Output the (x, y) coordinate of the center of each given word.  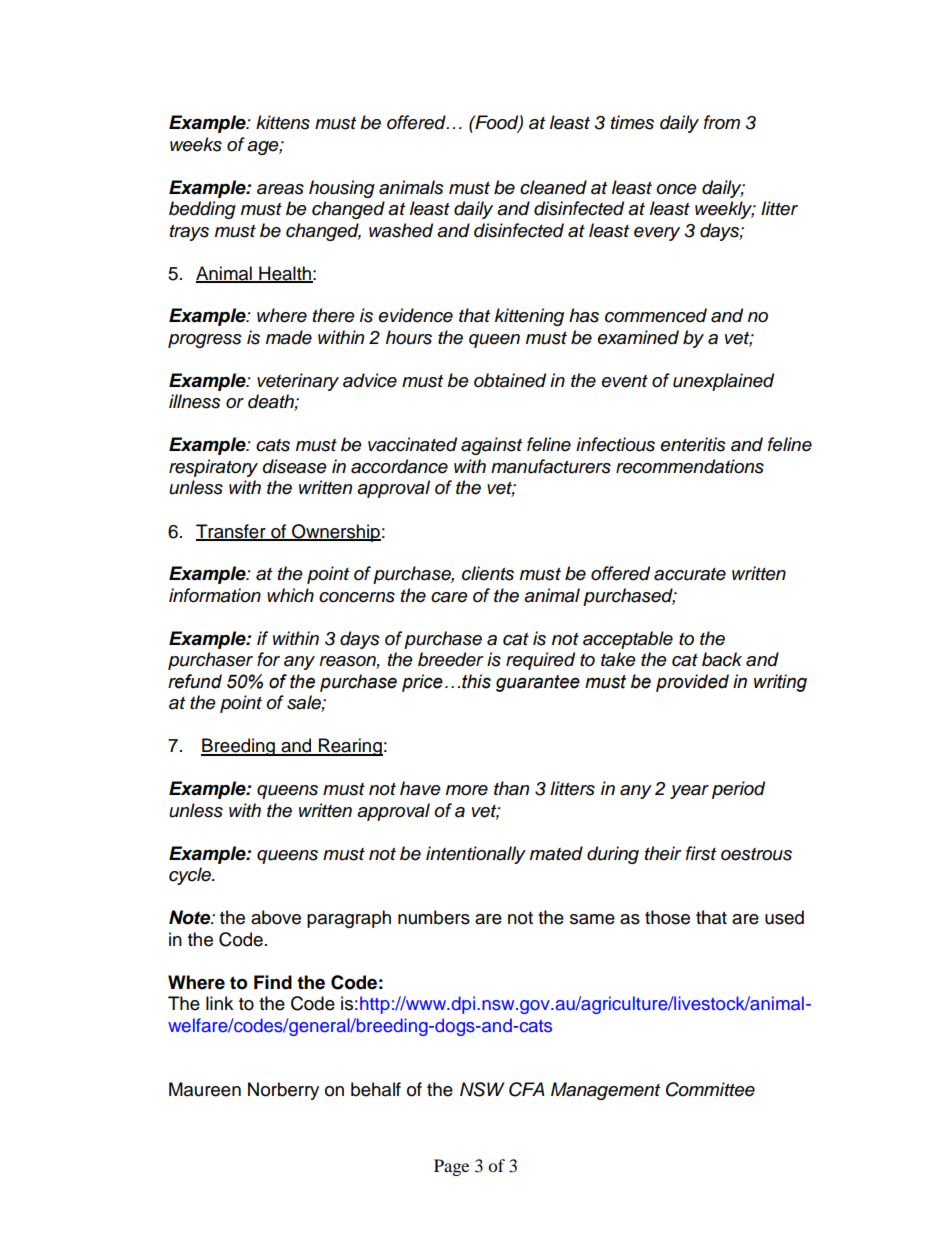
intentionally (476, 855)
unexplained (723, 382)
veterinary (298, 382)
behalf (376, 1089)
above (276, 917)
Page (451, 1167)
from (722, 122)
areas (280, 189)
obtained (510, 380)
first (701, 853)
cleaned (553, 187)
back (722, 659)
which (290, 595)
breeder (451, 659)
